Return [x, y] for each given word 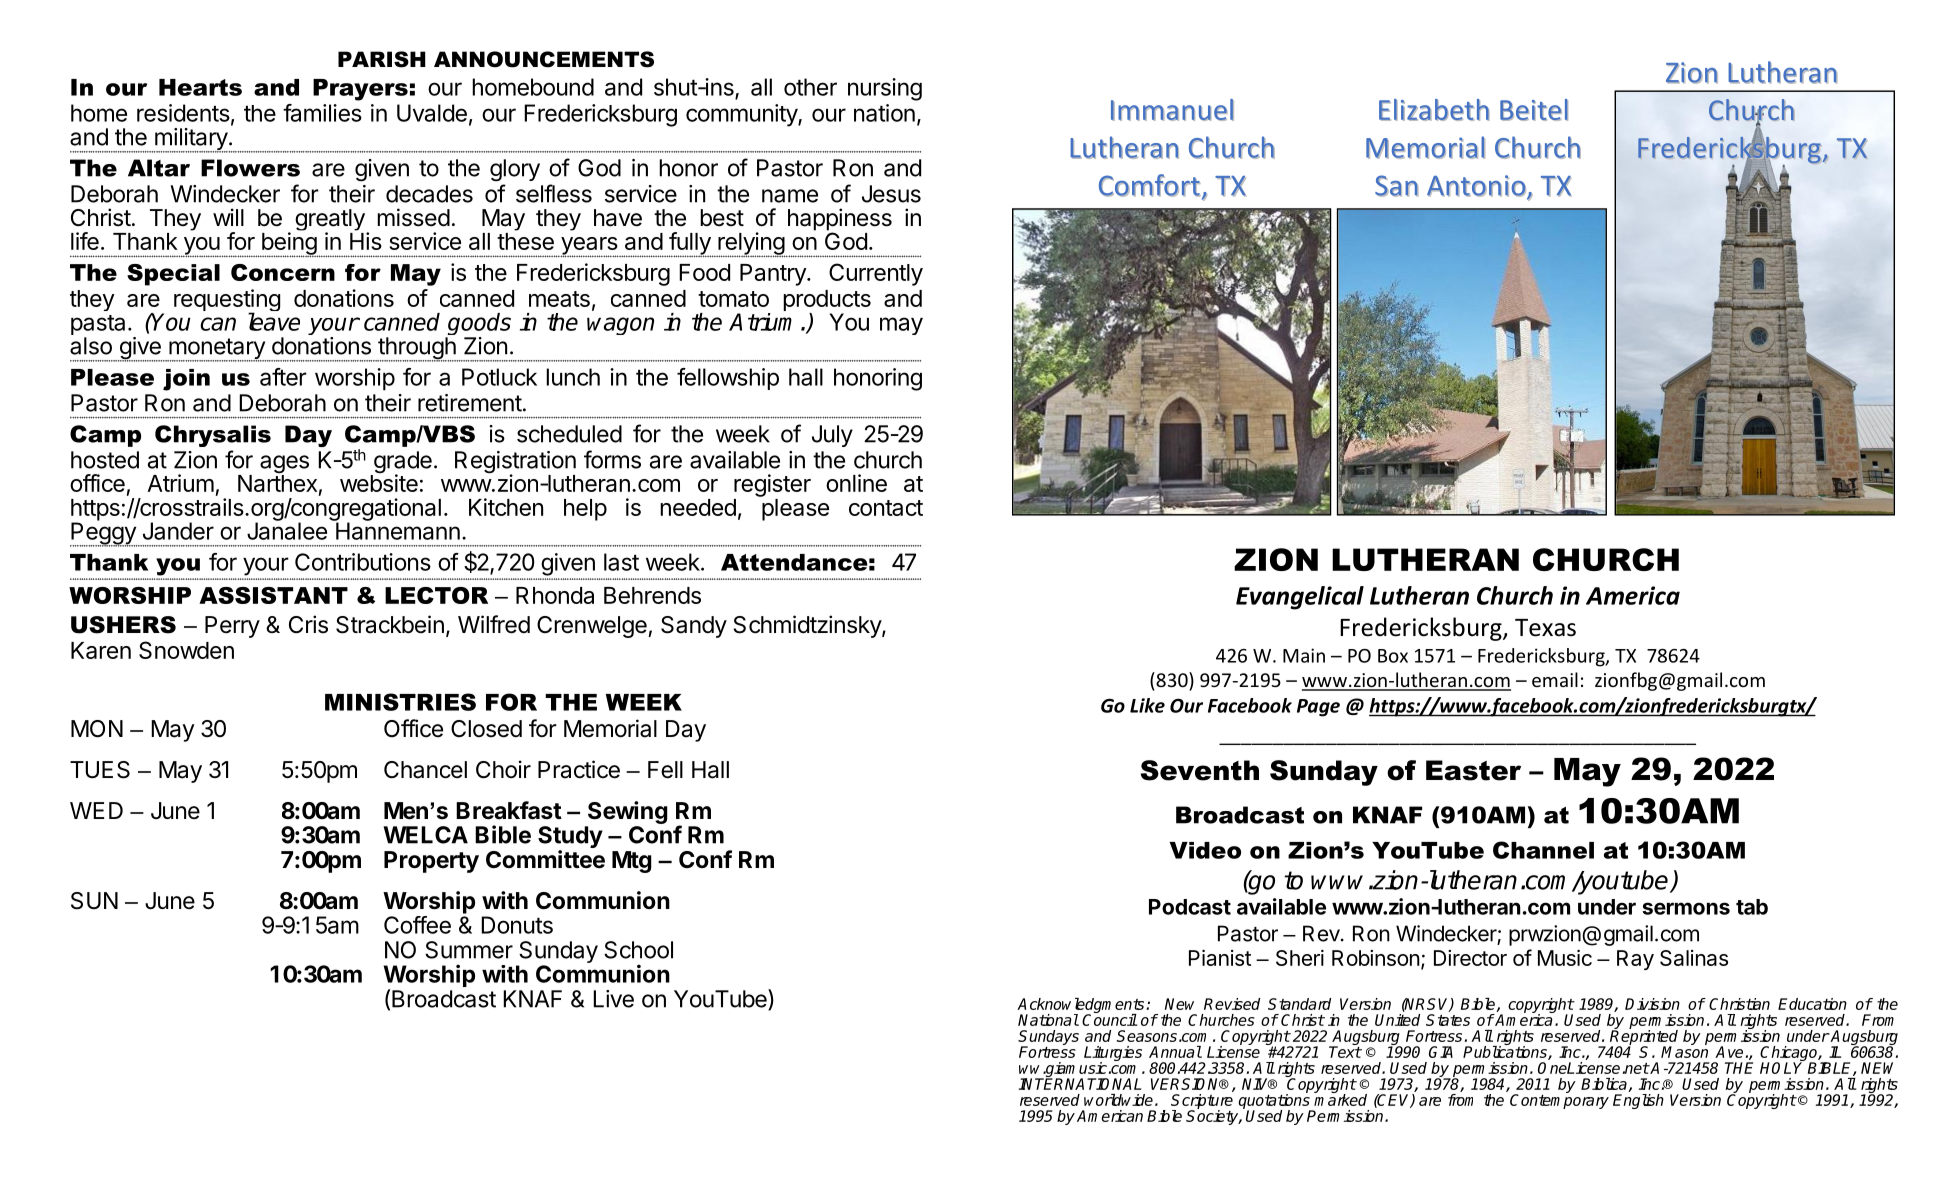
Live [613, 999]
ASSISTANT [273, 595]
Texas [1545, 628]
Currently [876, 274]
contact [886, 508]
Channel [1543, 850]
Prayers [360, 90]
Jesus [891, 194]
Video [1205, 850]
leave [274, 321]
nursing [885, 89]
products [827, 302]
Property [431, 862]
